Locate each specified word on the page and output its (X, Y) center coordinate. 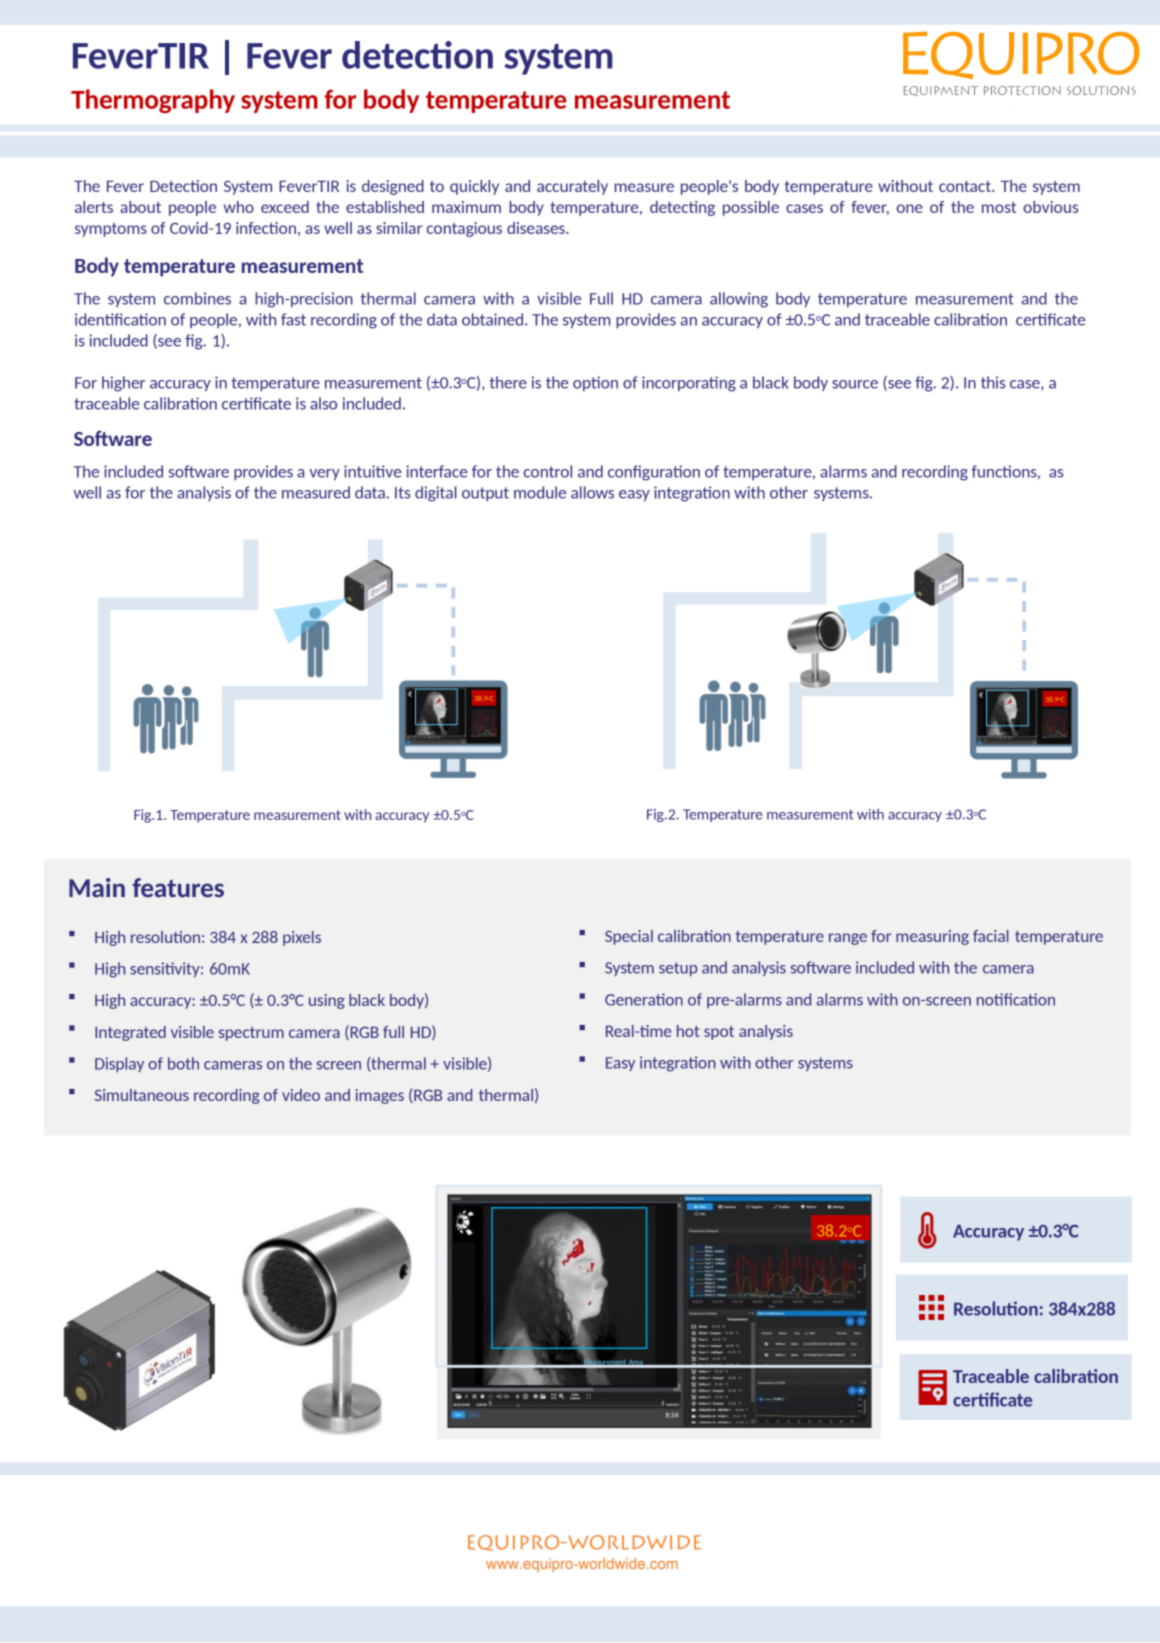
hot (688, 1031)
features (178, 887)
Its (402, 493)
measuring (932, 937)
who (239, 207)
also (323, 403)
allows (592, 492)
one (910, 208)
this (993, 382)
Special (629, 937)
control (548, 471)
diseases (537, 228)
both (183, 1063)
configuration (654, 473)
